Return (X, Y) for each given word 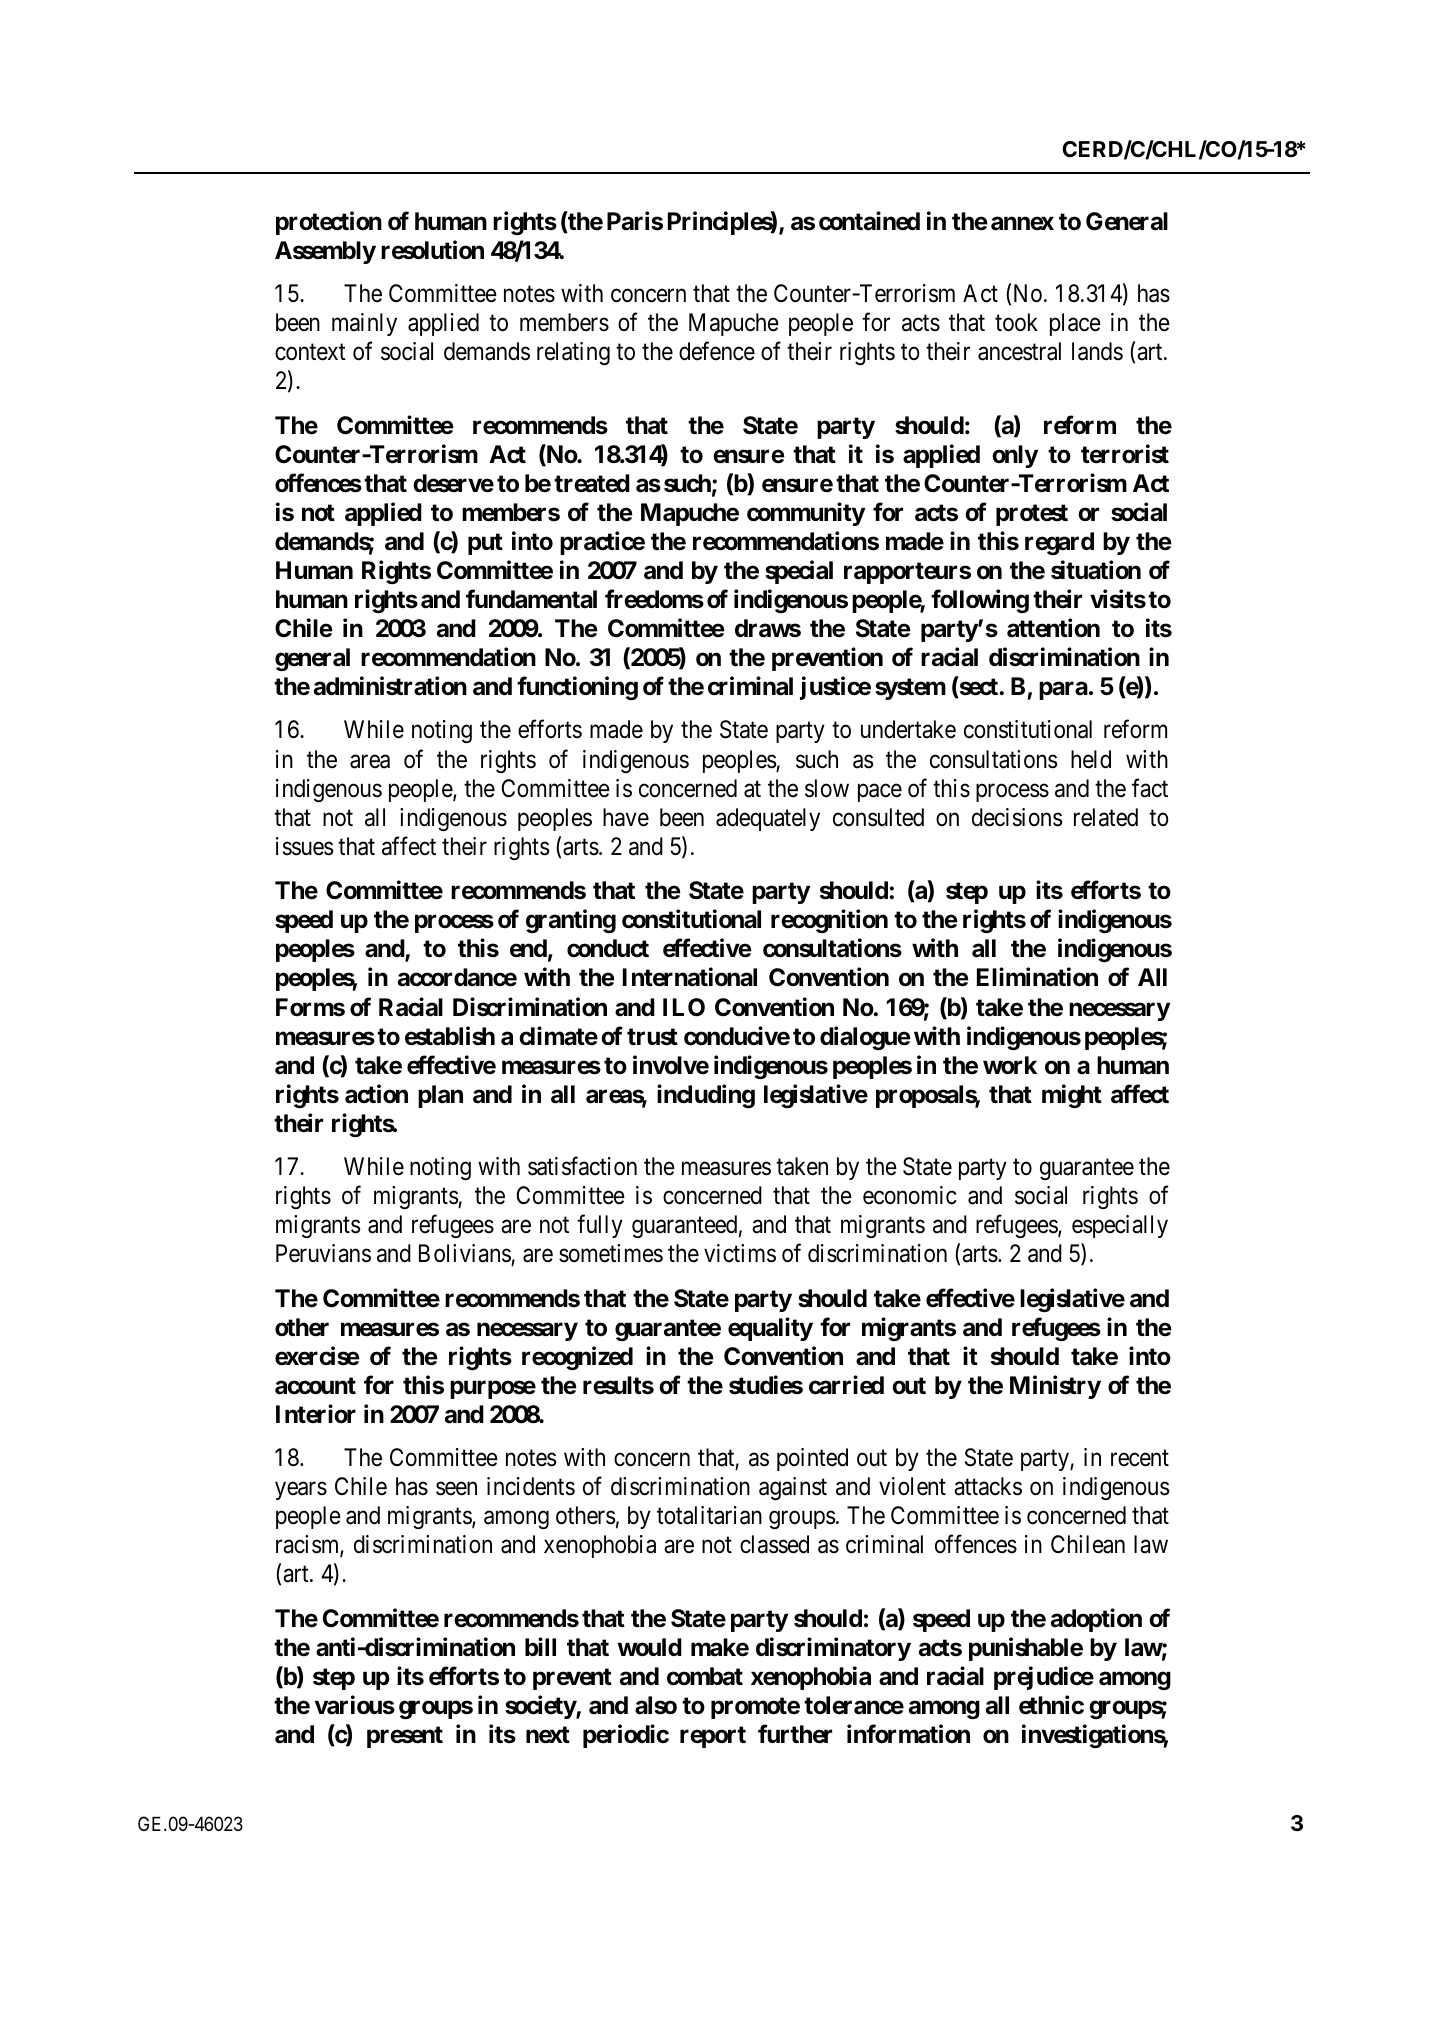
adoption (1096, 1620)
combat (705, 1676)
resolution (432, 250)
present (405, 1737)
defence (717, 351)
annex (1022, 223)
